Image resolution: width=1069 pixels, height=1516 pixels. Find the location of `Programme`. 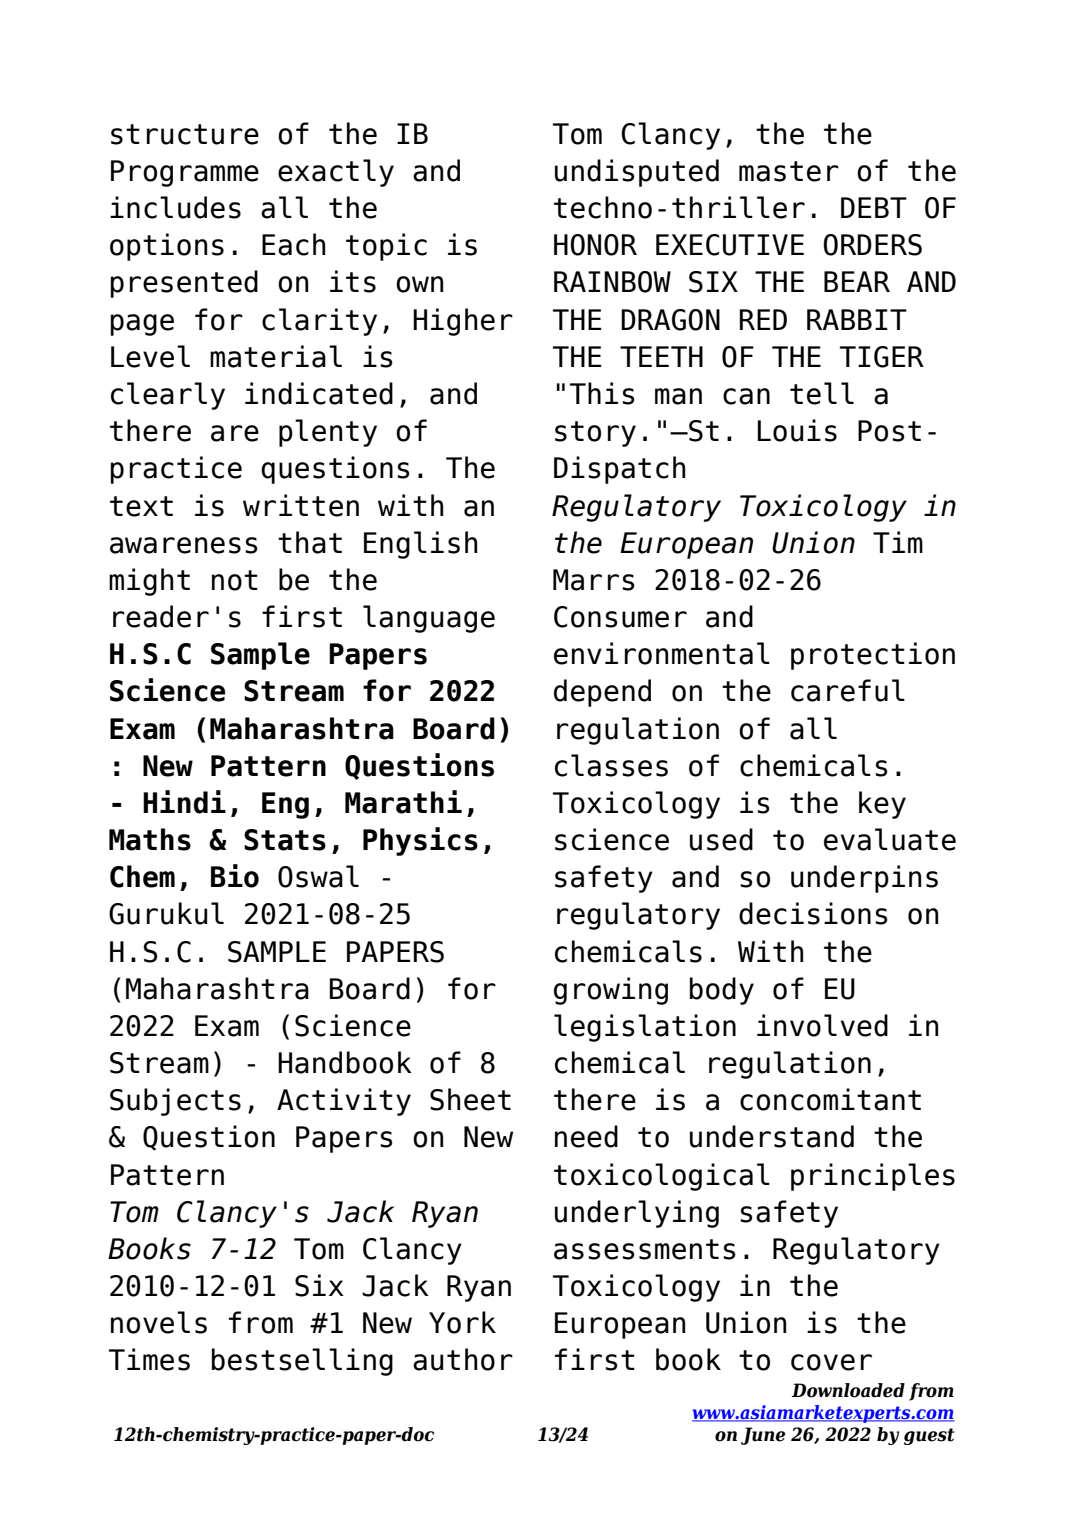

Programme is located at coordinates (185, 173).
